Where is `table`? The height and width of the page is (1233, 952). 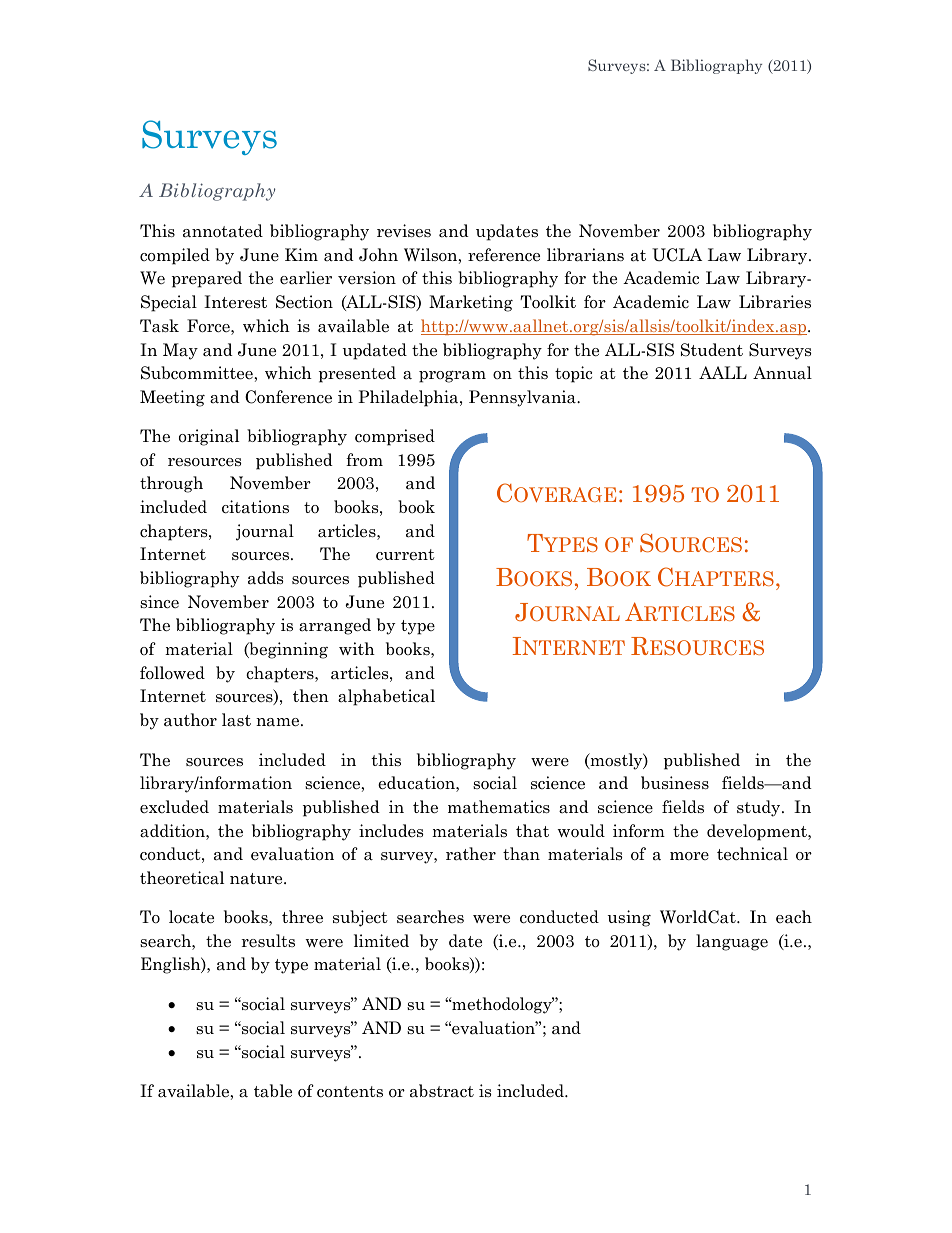 table is located at coordinates (273, 1091).
